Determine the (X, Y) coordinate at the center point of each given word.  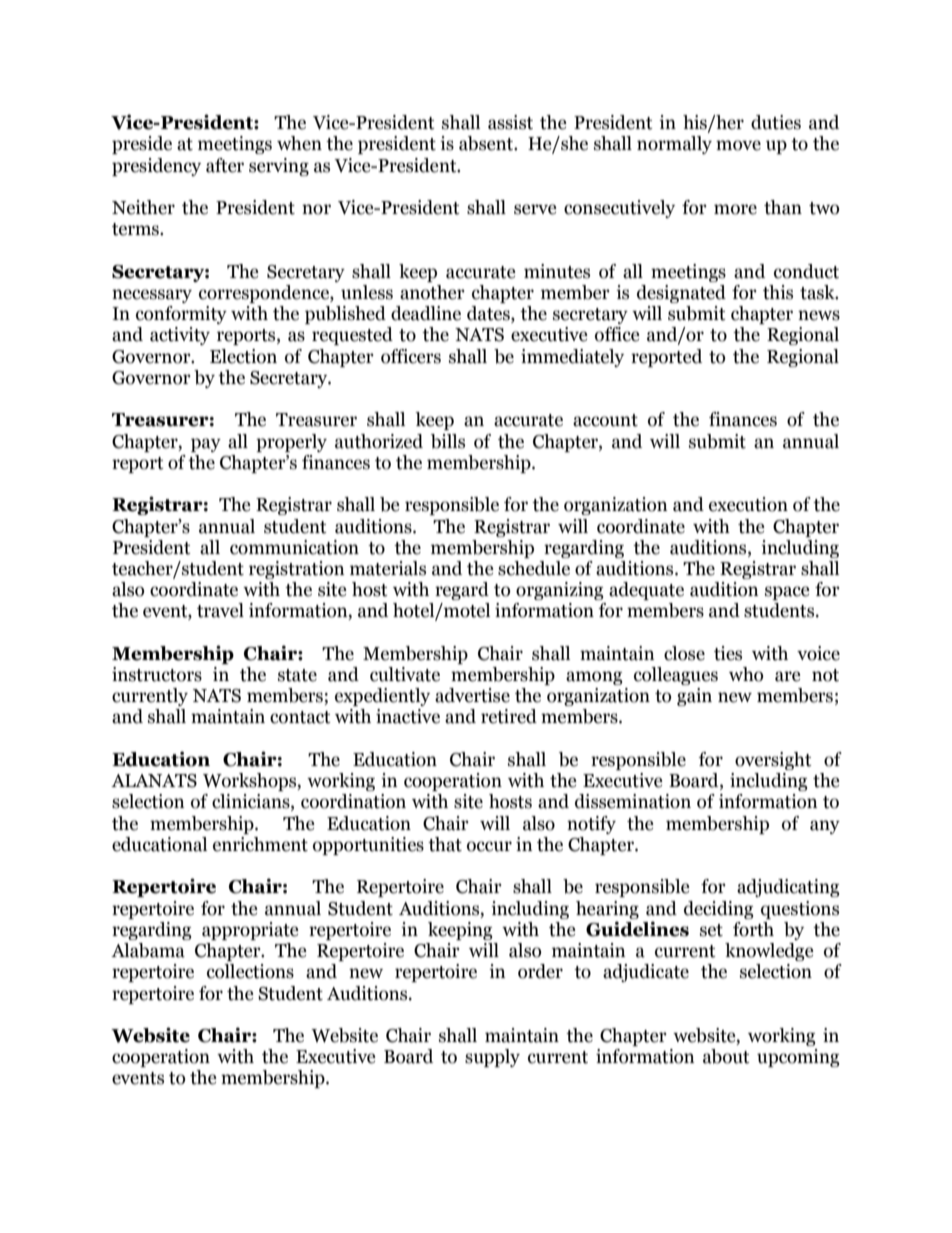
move (738, 145)
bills (448, 441)
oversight (773, 761)
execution (748, 504)
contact (300, 717)
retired (509, 716)
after (225, 165)
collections (250, 971)
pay (206, 445)
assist (510, 122)
